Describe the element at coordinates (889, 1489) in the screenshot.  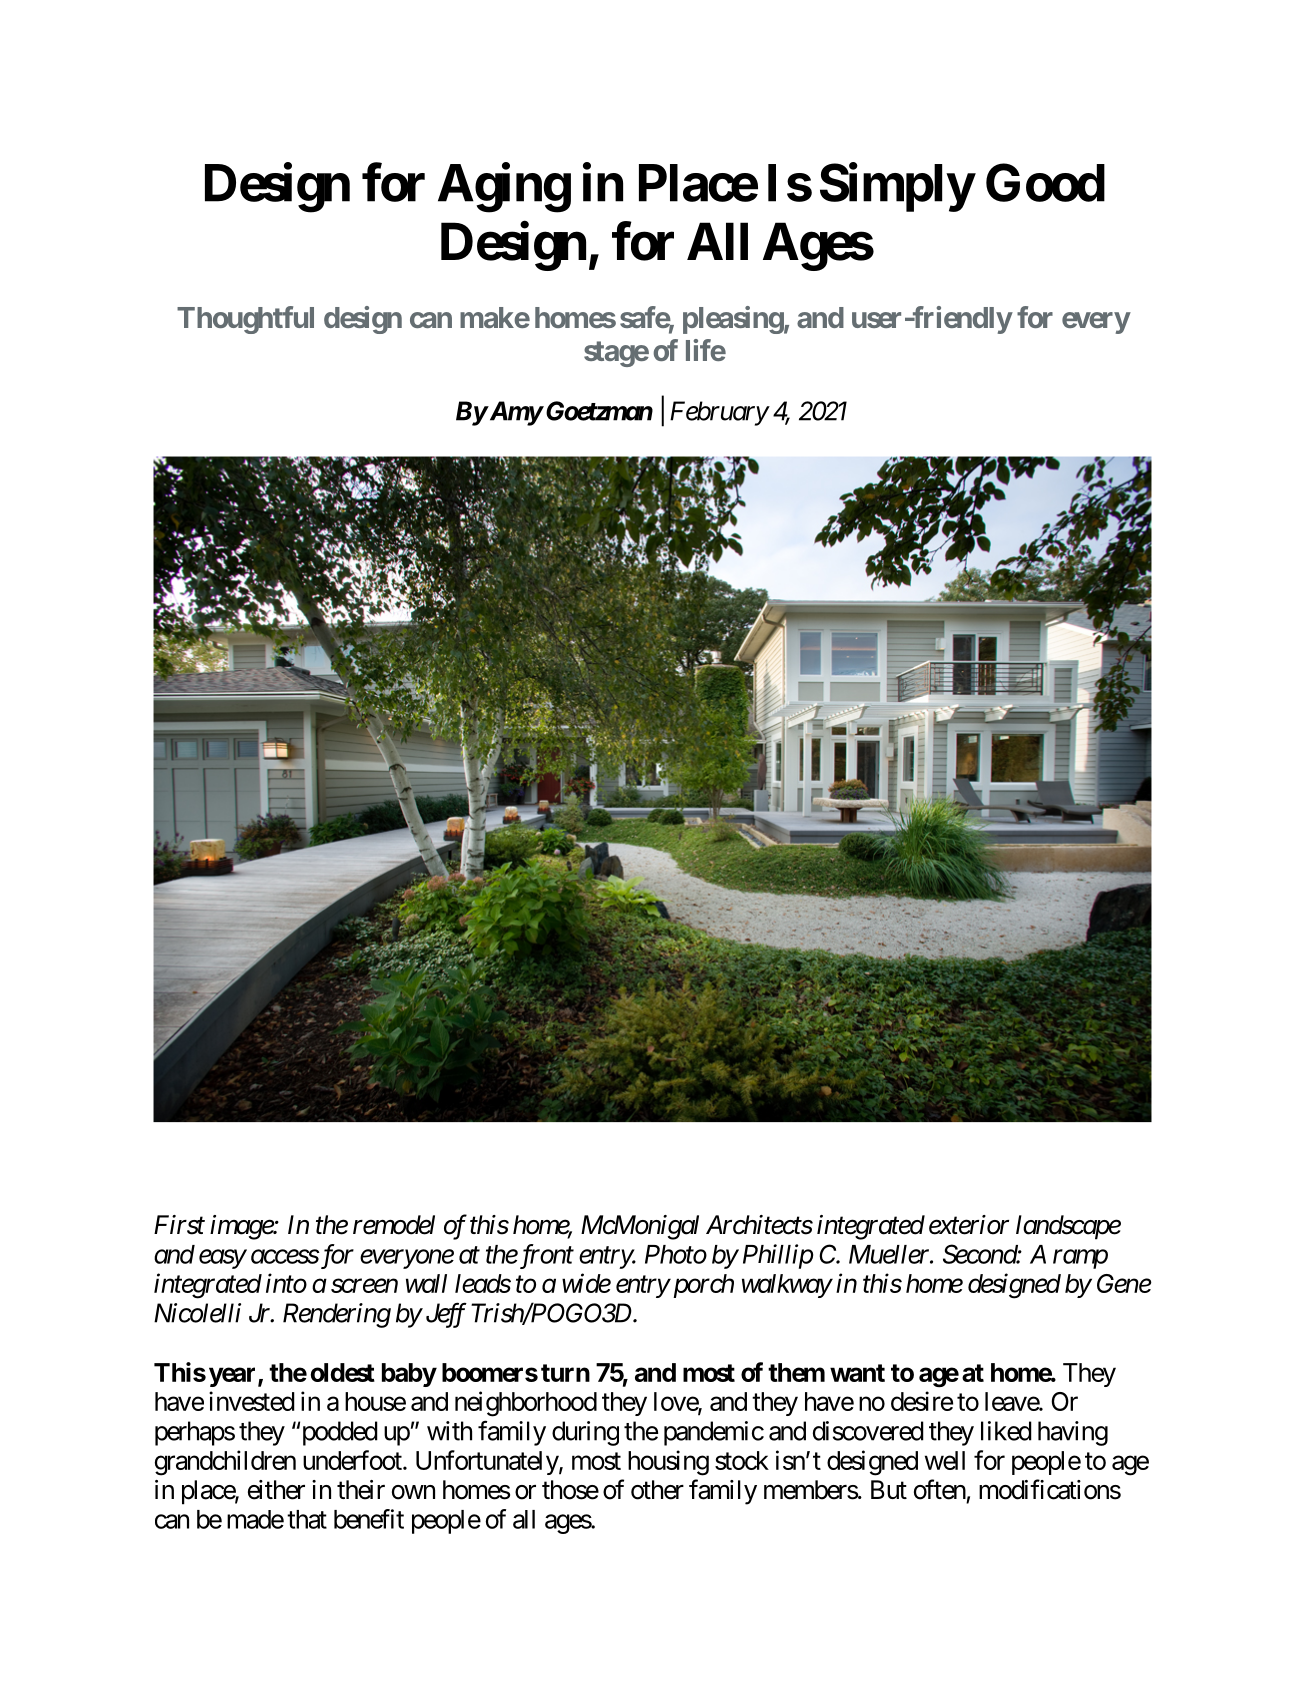
I see `But` at that location.
